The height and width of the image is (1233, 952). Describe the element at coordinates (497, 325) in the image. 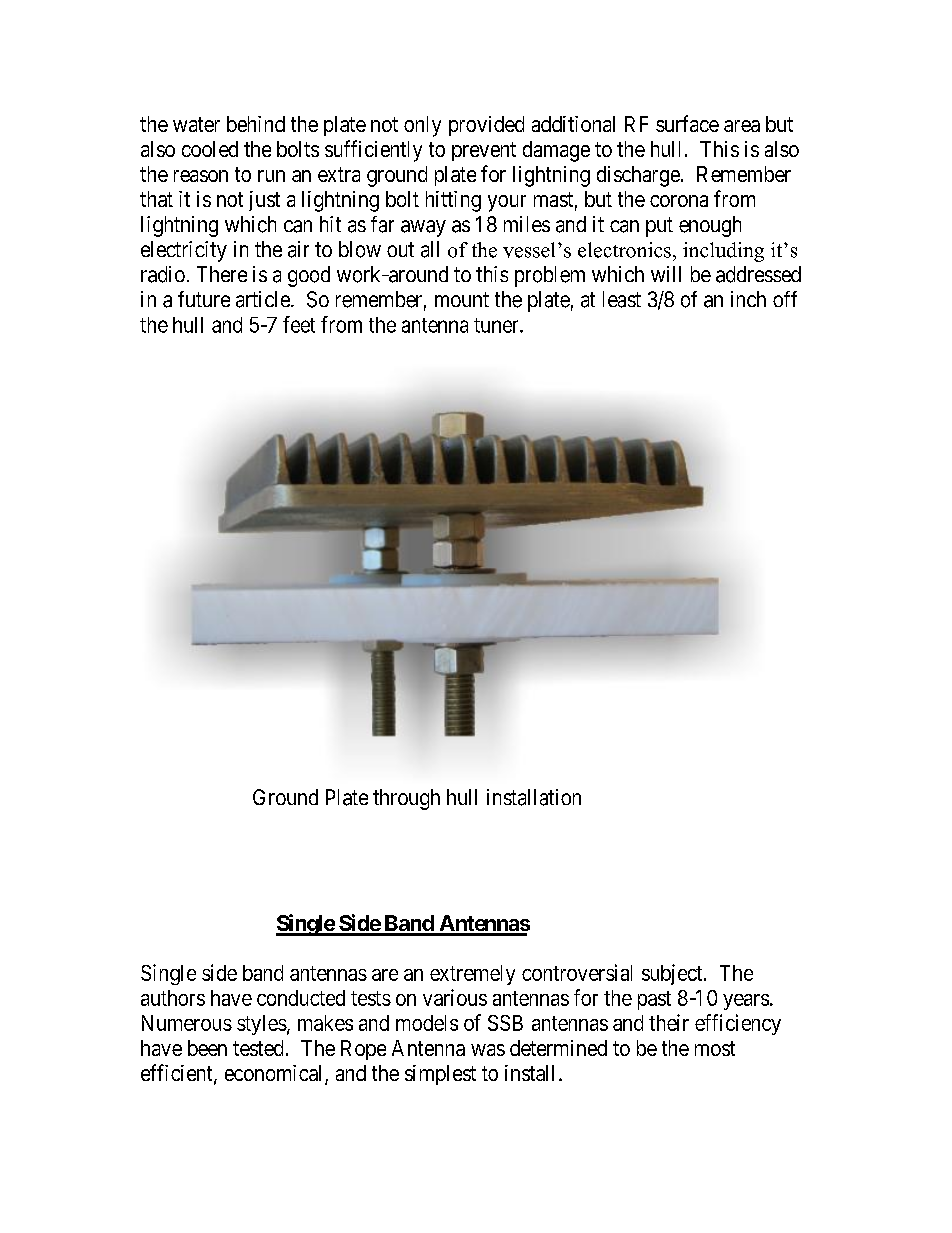

I see `tuner` at that location.
